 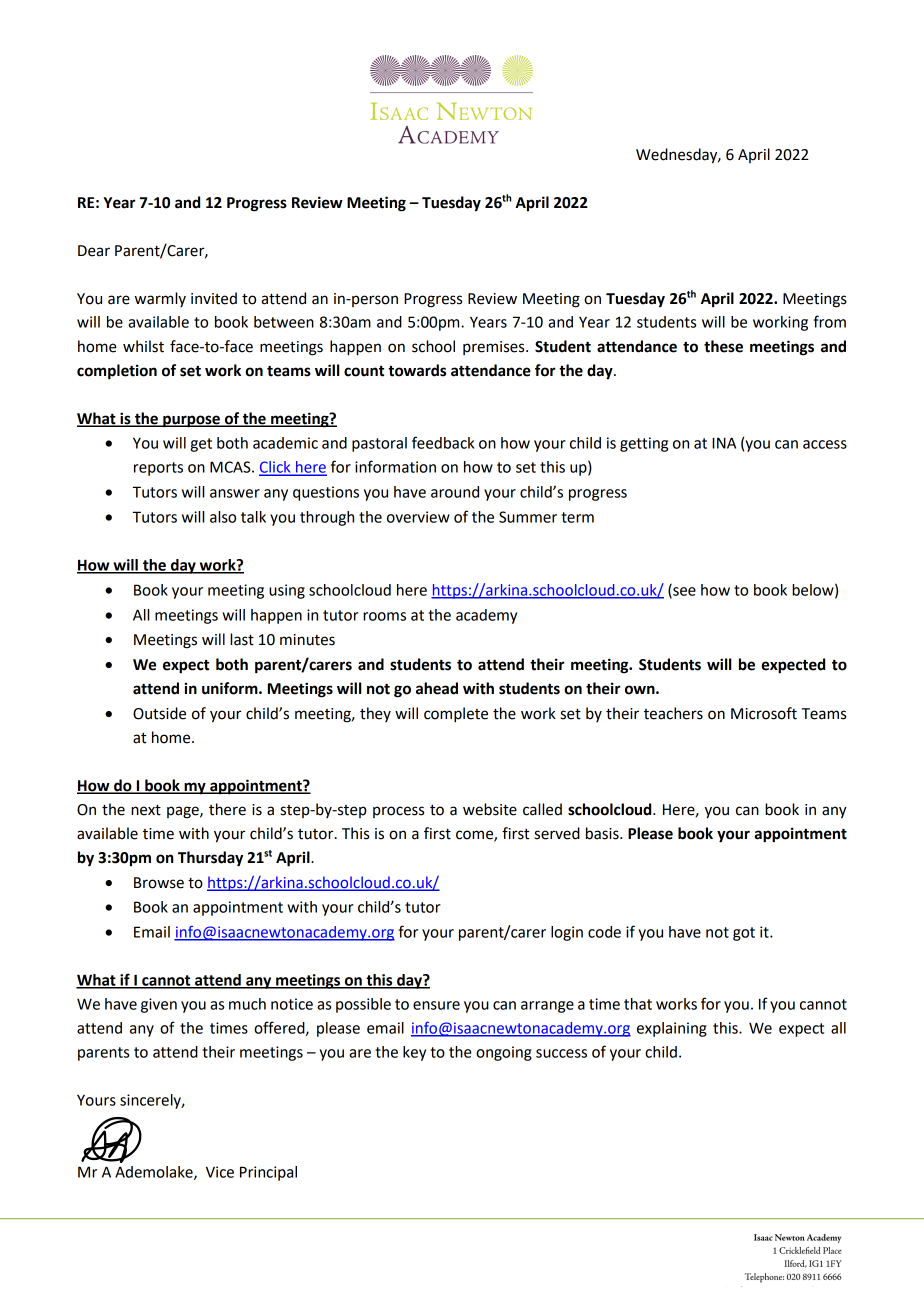 What do you see at coordinates (418, 517) in the document?
I see `overview` at bounding box center [418, 517].
